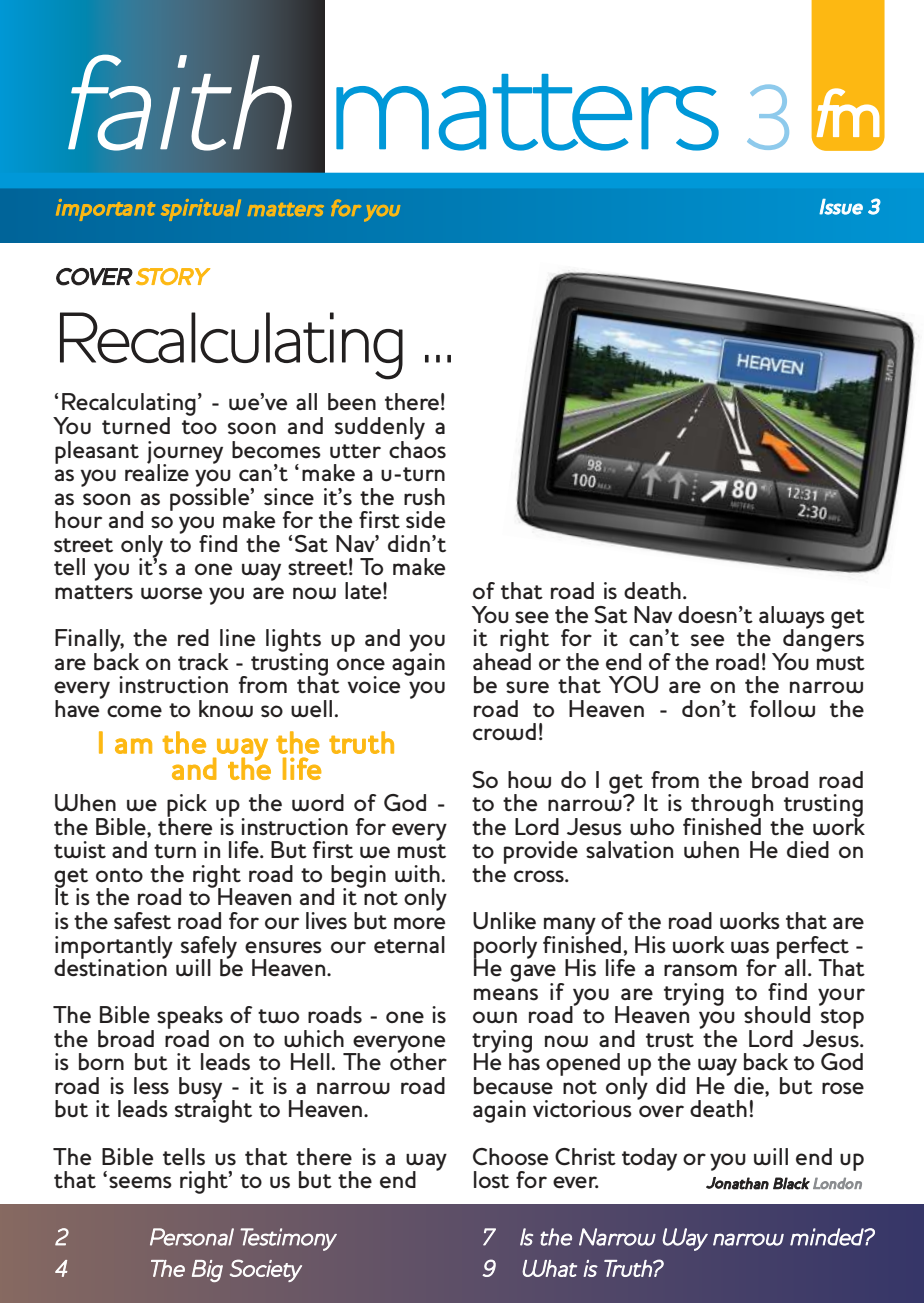  I want to click on today, so click(649, 1159).
